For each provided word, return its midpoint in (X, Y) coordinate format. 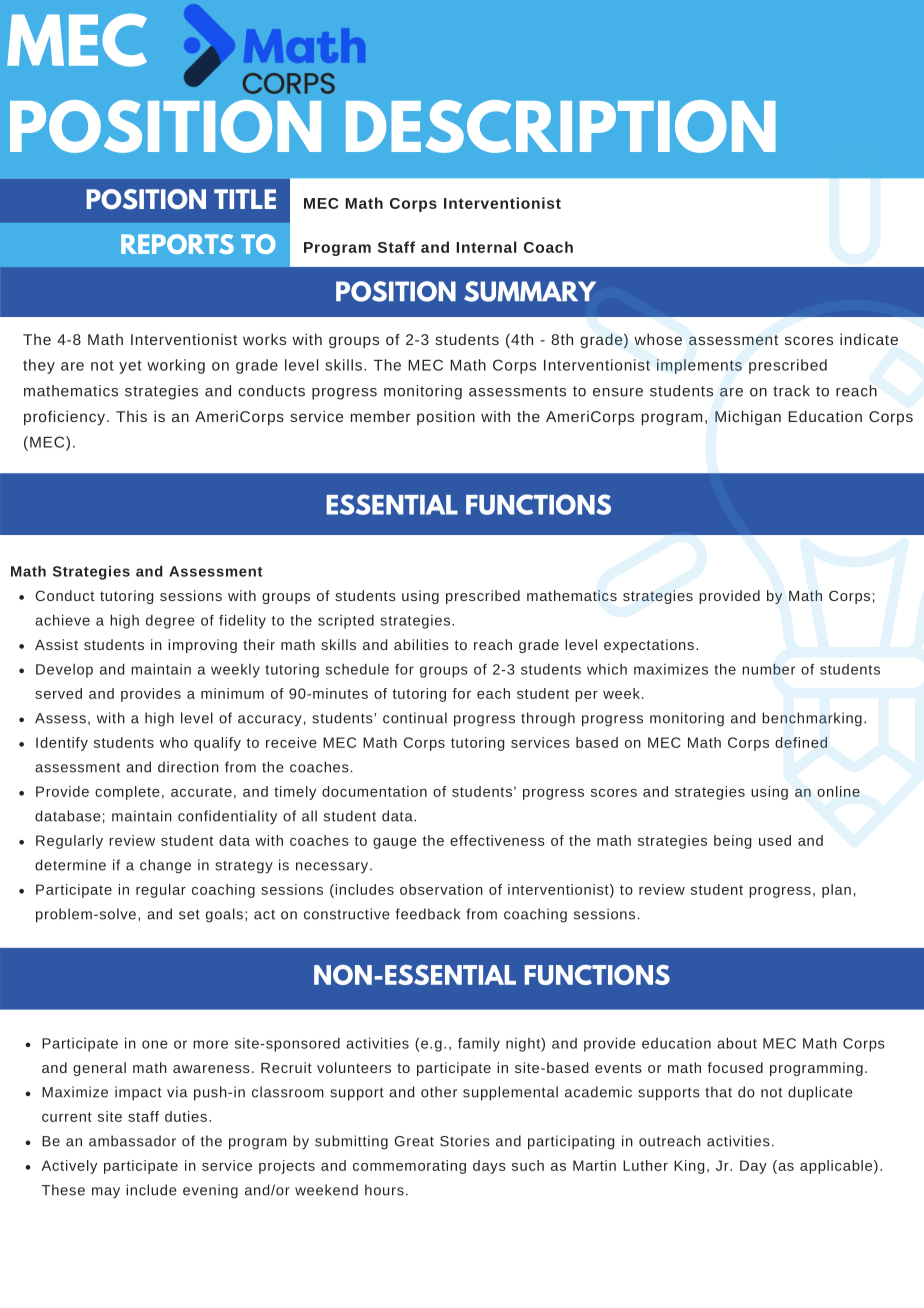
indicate (869, 339)
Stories (465, 1141)
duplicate (820, 1093)
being (733, 842)
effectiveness (497, 840)
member (380, 416)
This (131, 416)
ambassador (132, 1141)
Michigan (748, 417)
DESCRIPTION (561, 126)
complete (127, 793)
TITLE (245, 199)
